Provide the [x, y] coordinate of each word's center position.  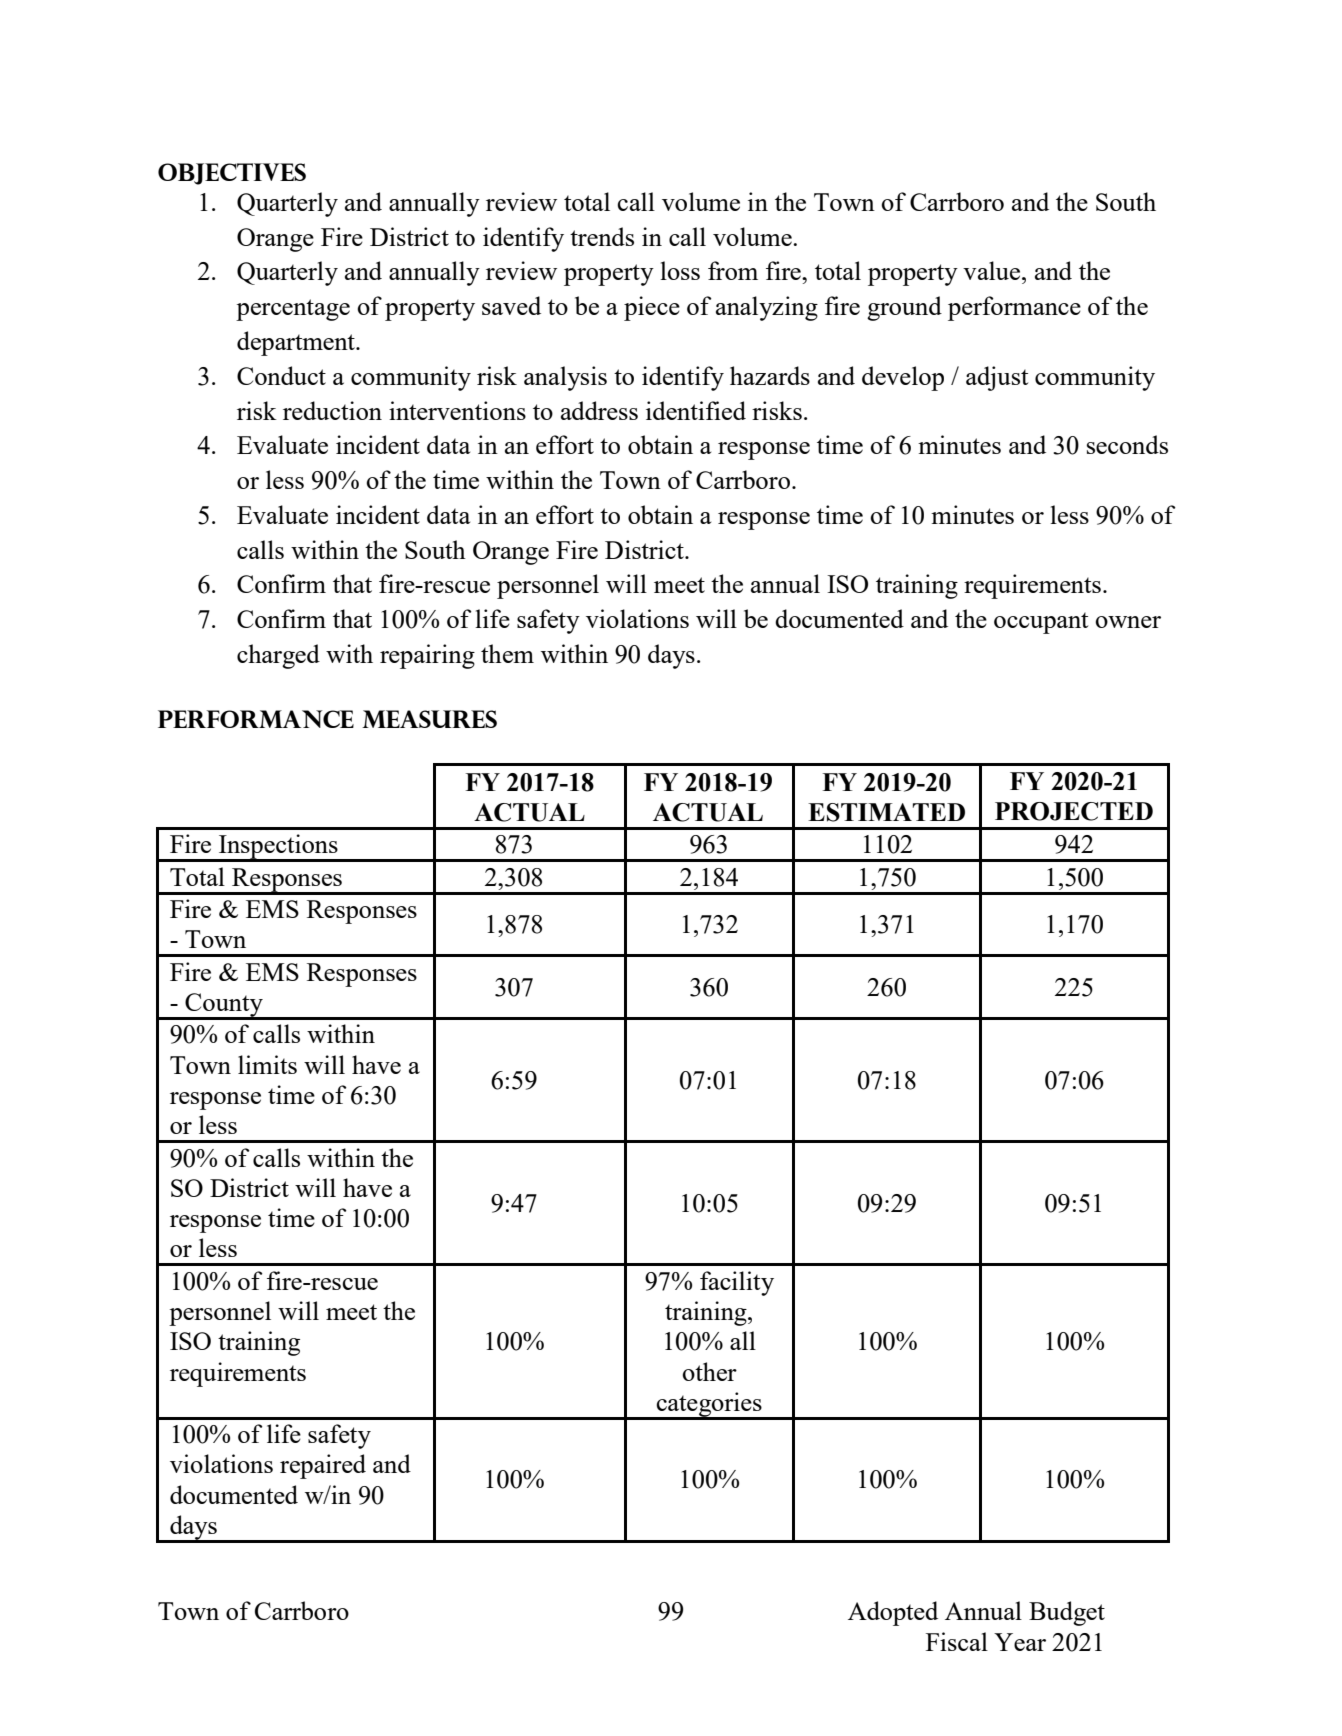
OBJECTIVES [232, 174]
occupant [1041, 623]
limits [267, 1064]
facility [737, 1283]
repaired [323, 1466]
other [709, 1371]
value [993, 270]
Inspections [278, 847]
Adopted [893, 1613]
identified [696, 410]
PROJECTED [1074, 811]
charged [278, 656]
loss [680, 270]
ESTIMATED [886, 812]
